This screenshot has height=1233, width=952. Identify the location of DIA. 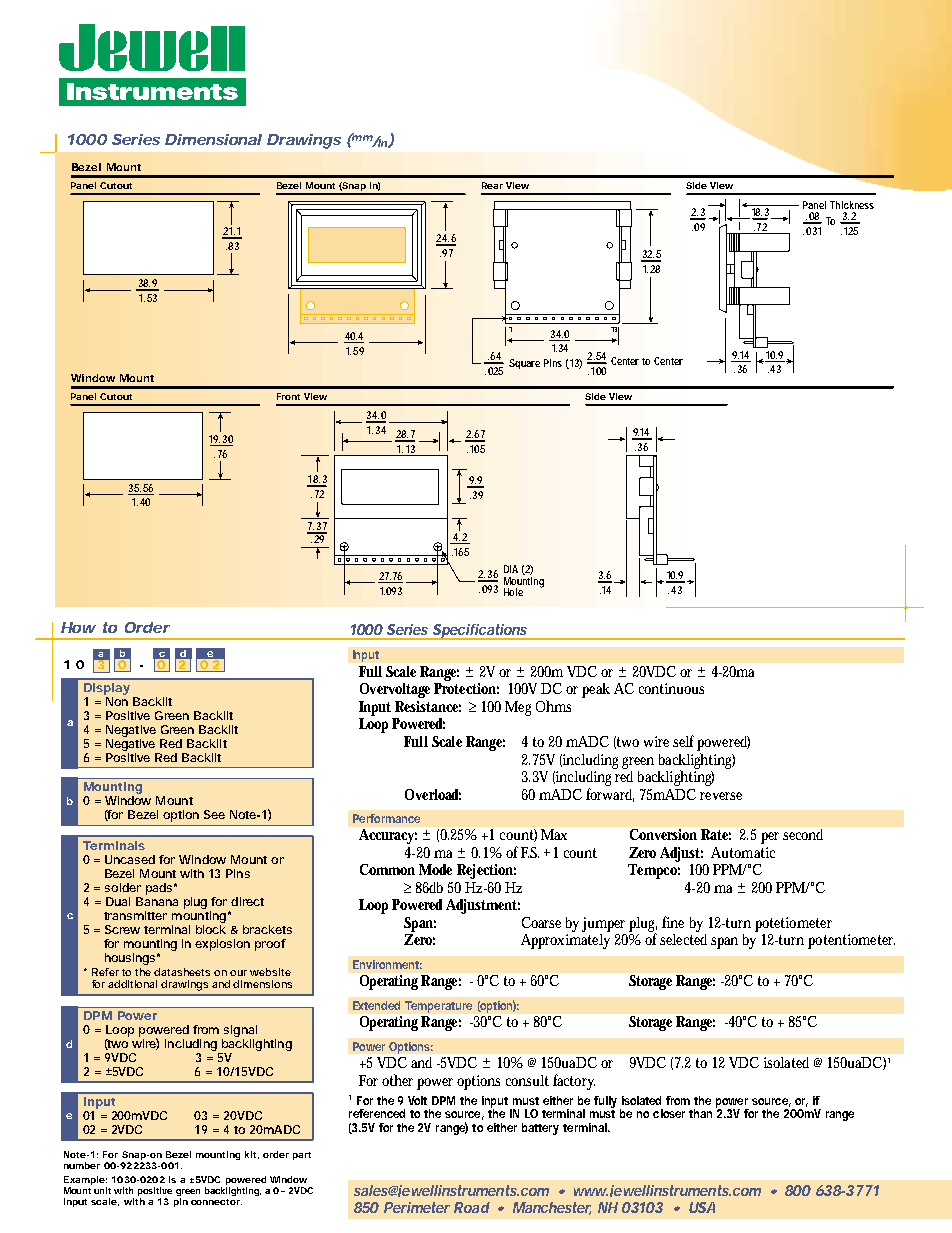
(511, 569).
